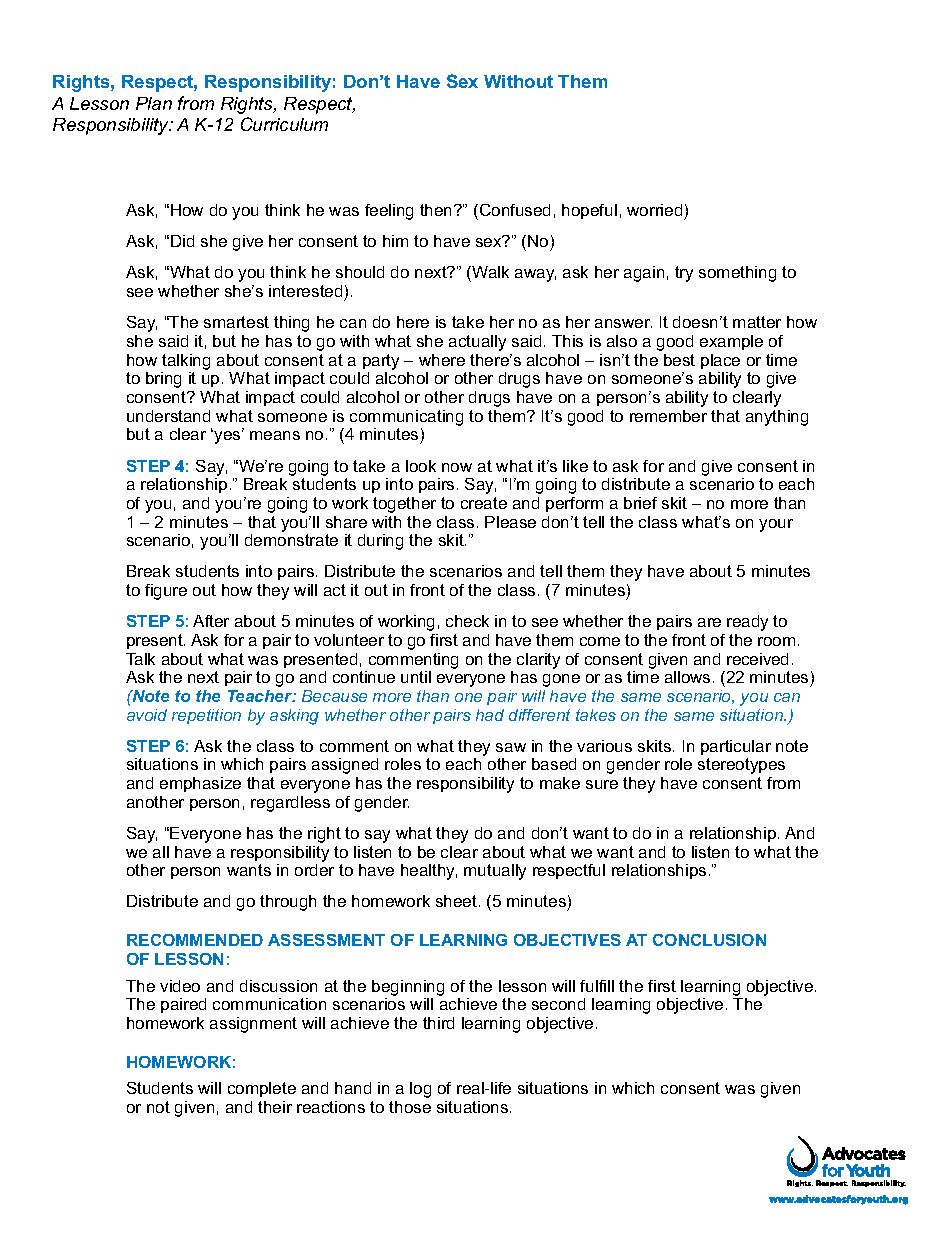  What do you see at coordinates (597, 986) in the page?
I see `fulfill` at bounding box center [597, 986].
